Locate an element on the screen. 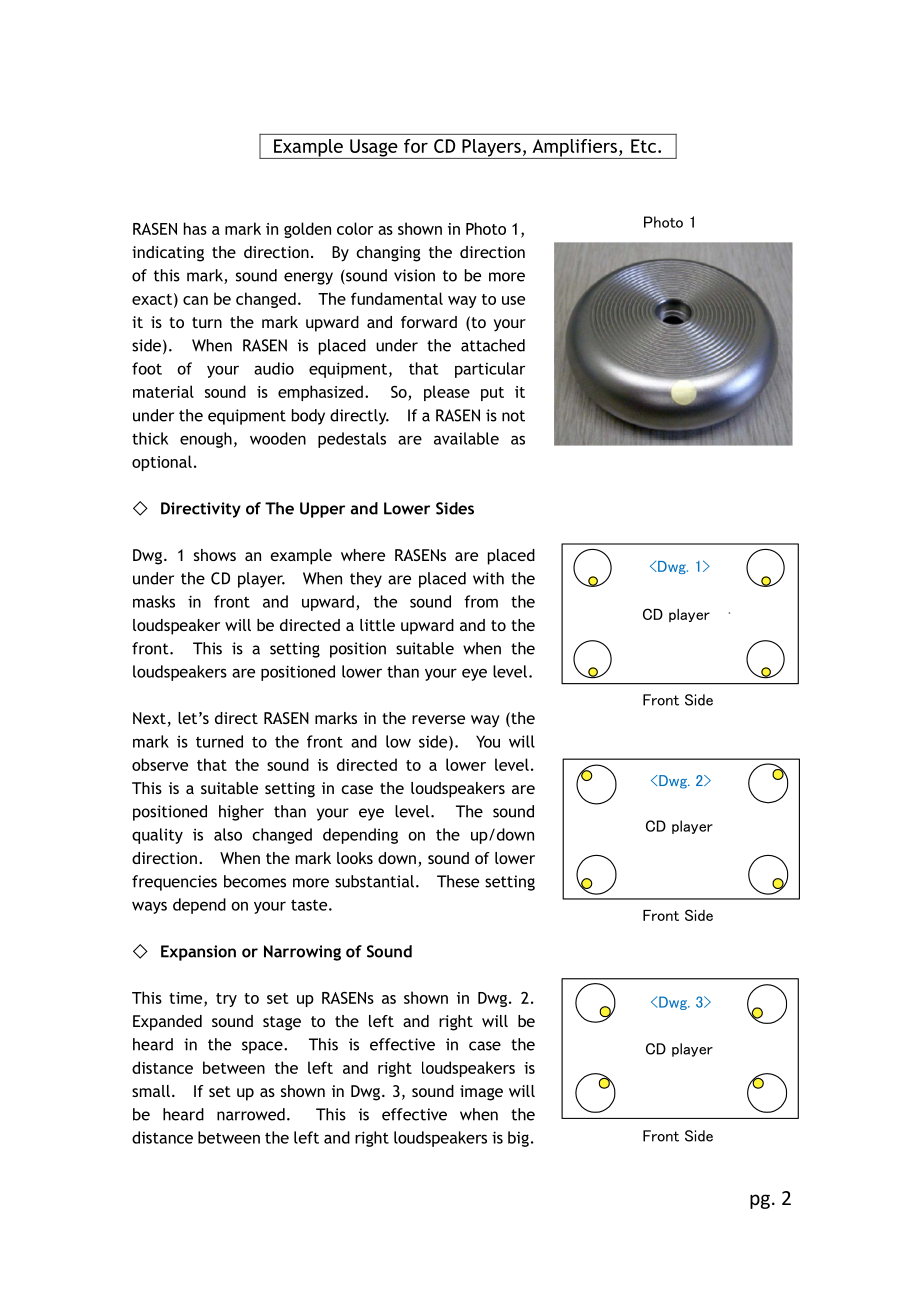 The image size is (924, 1308). big is located at coordinates (518, 1139).
